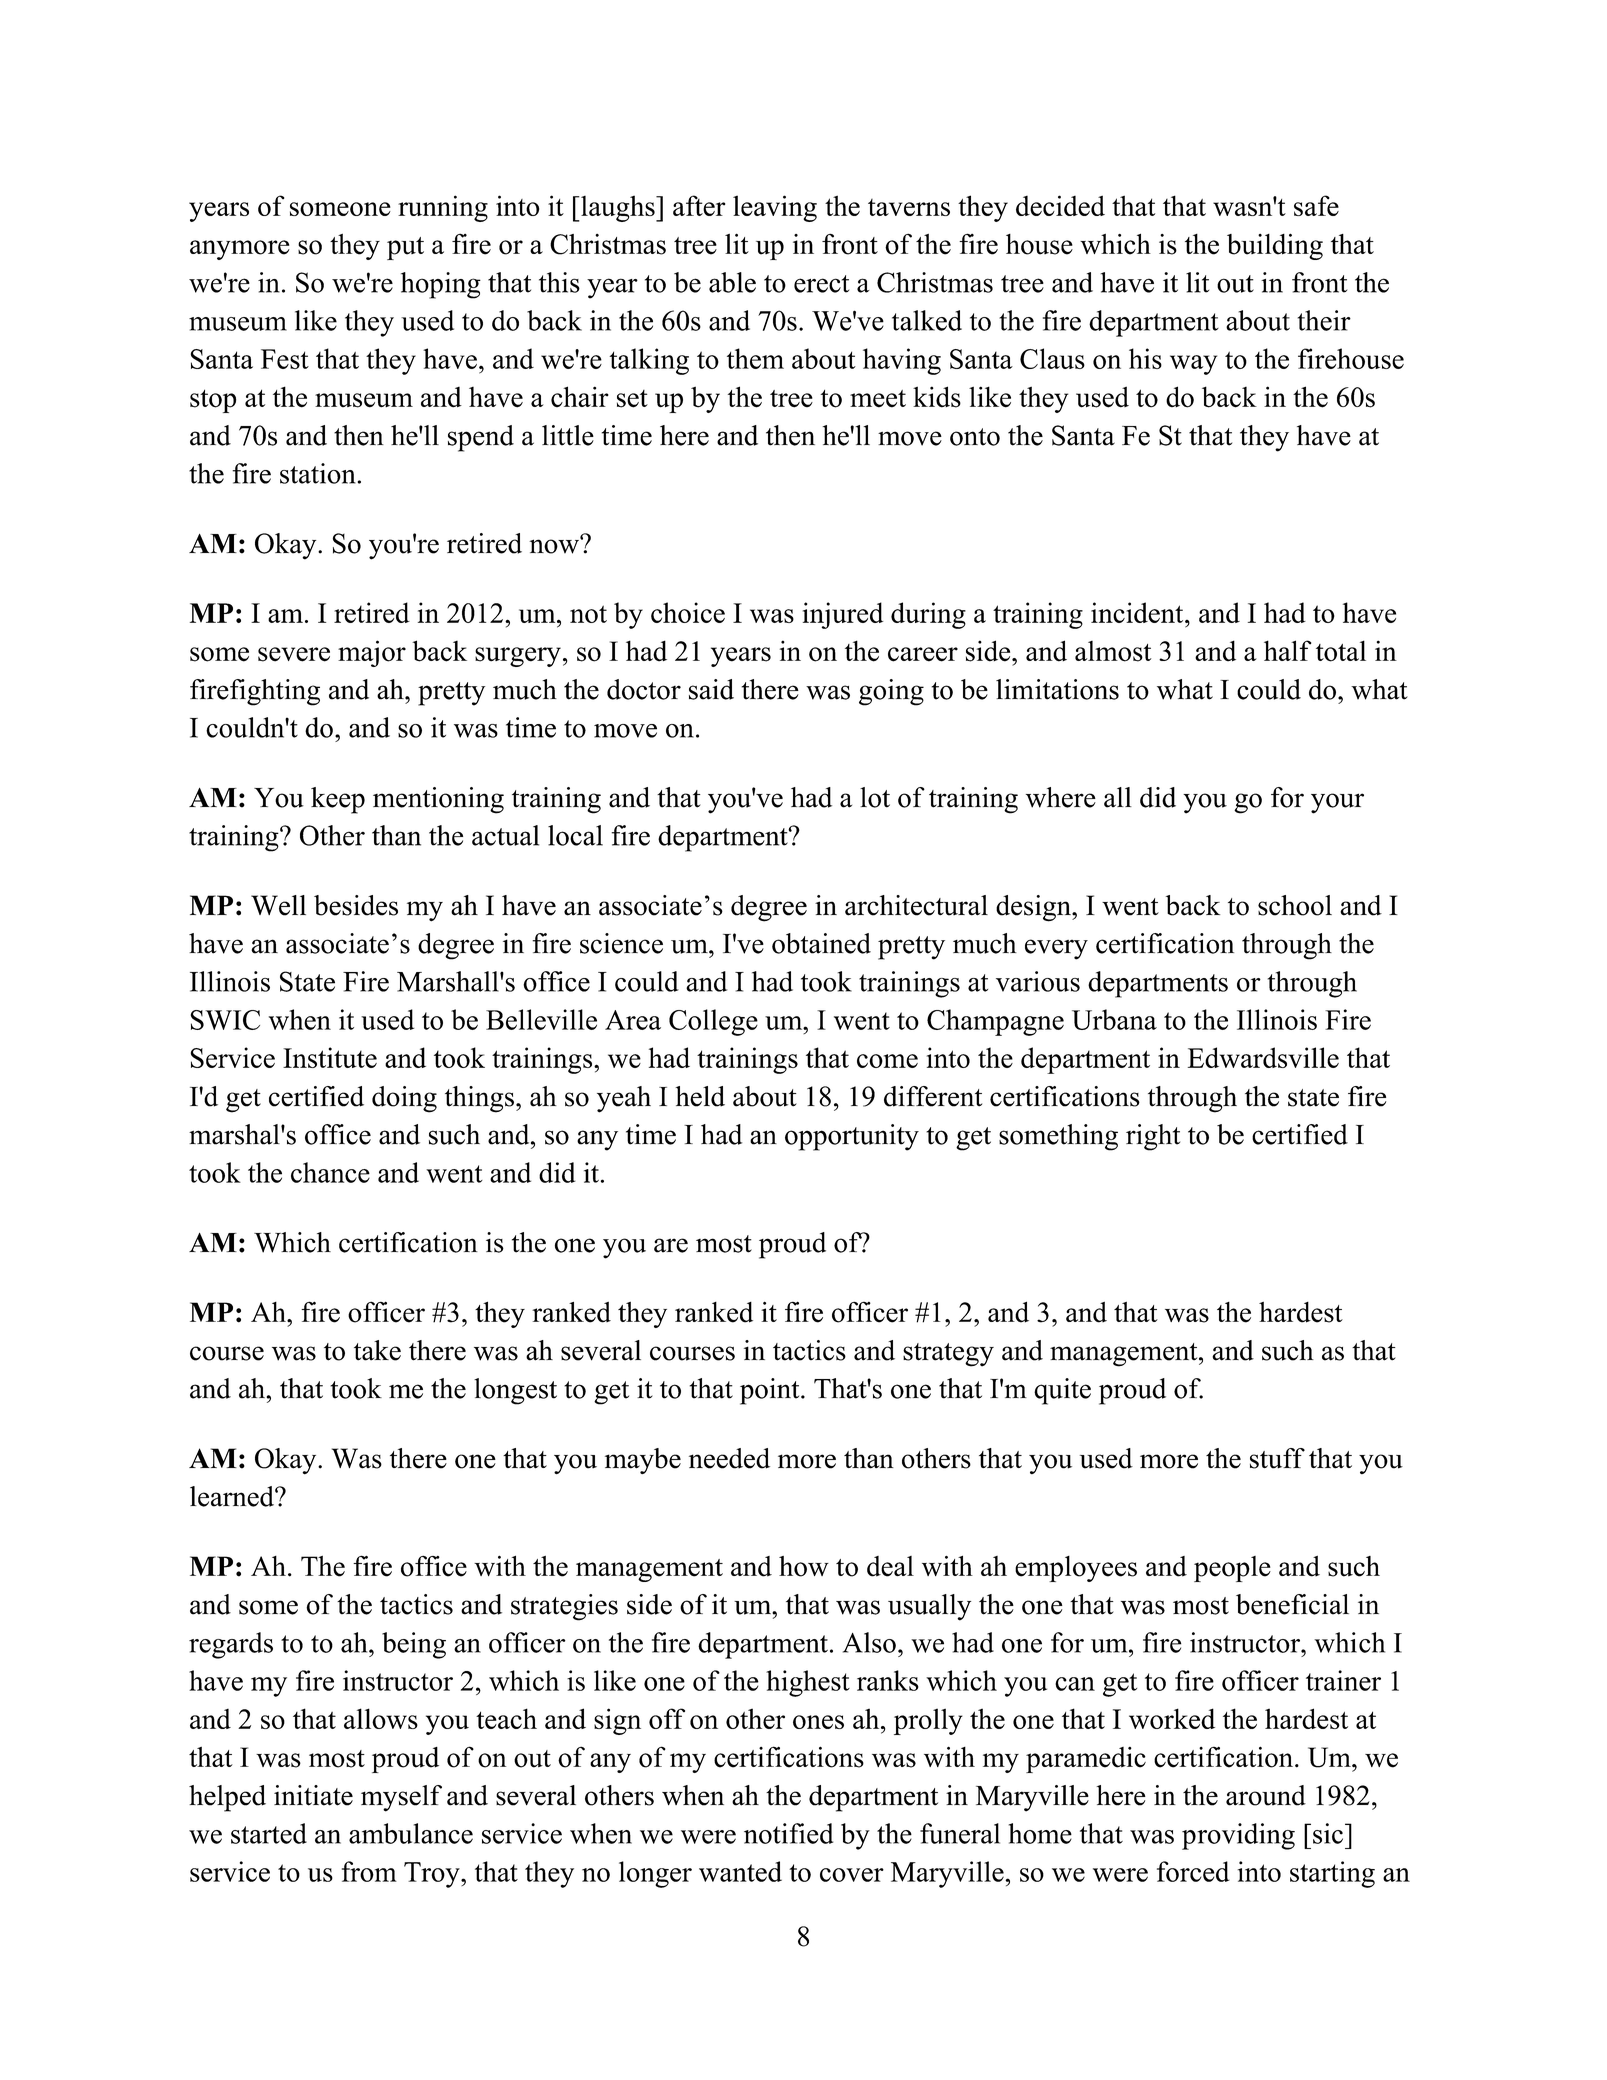 The height and width of the screenshot is (2080, 1607). Describe the element at coordinates (788, 1833) in the screenshot. I see `notified` at that location.
